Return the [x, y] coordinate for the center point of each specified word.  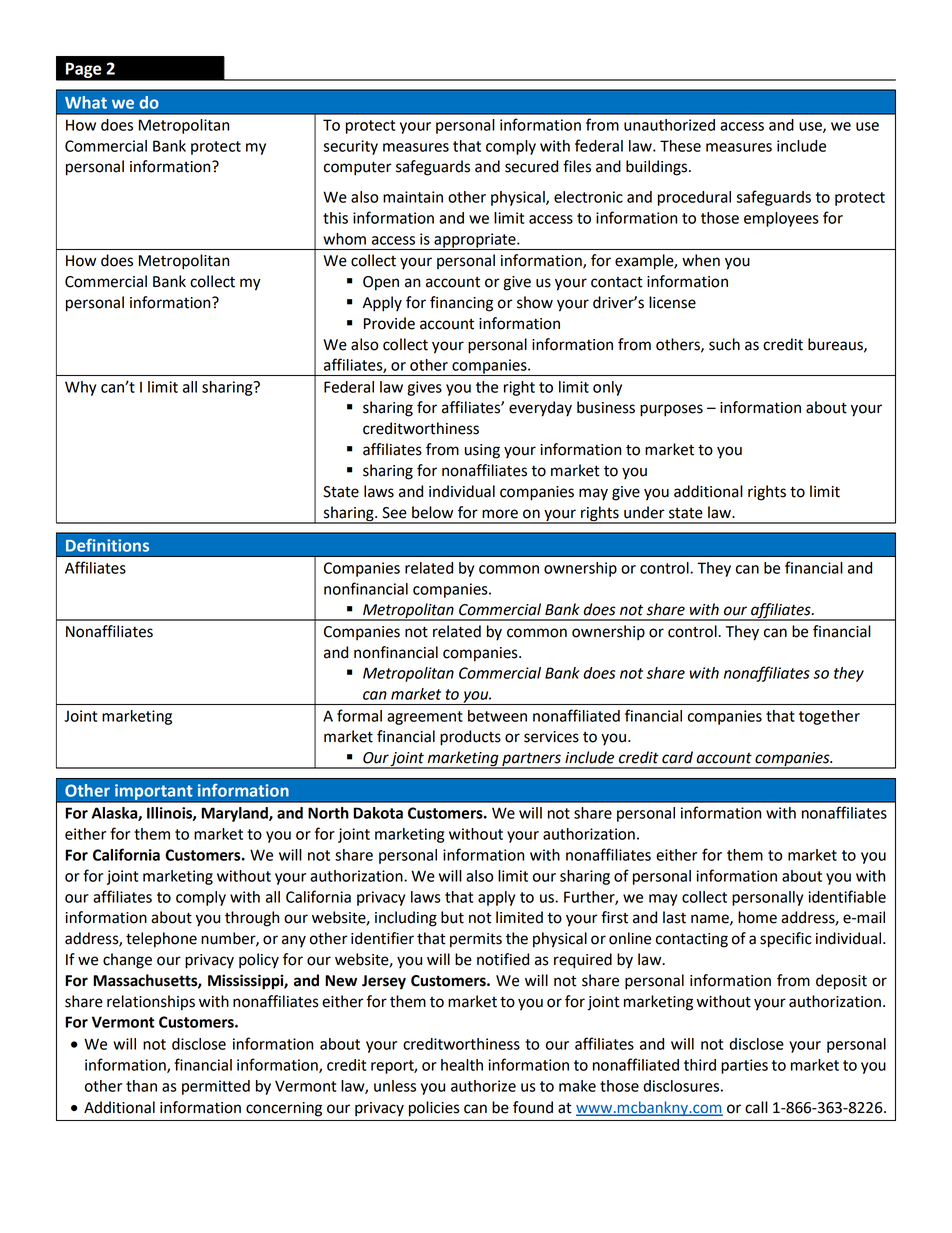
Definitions [107, 545]
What [86, 102]
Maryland [235, 814]
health [462, 1065]
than [141, 1086]
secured [531, 166]
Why [80, 388]
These [680, 146]
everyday [540, 409]
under [644, 512]
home [757, 917]
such [724, 344]
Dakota [378, 813]
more [500, 514]
